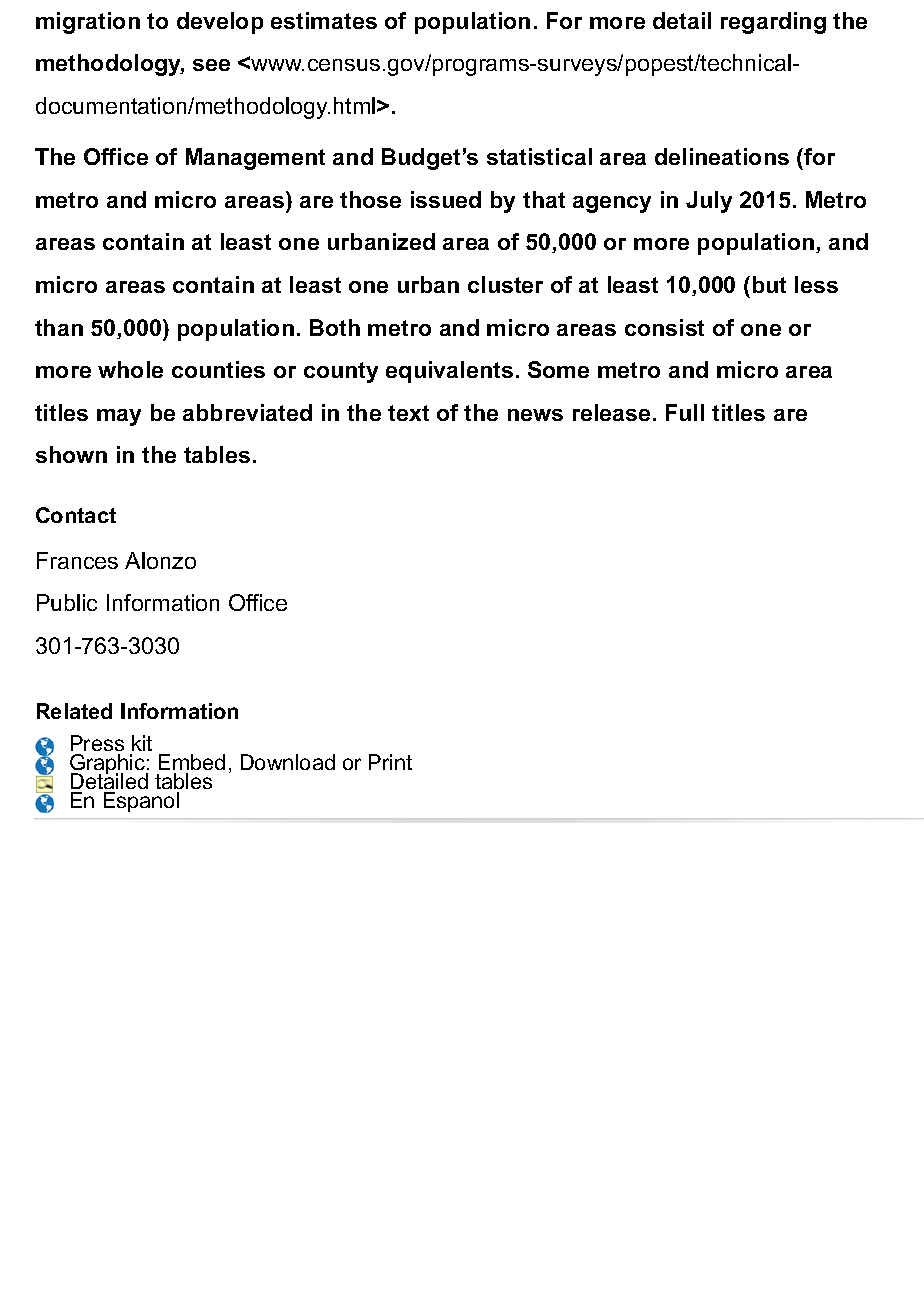 Image resolution: width=924 pixels, height=1308 pixels. What do you see at coordinates (76, 515) in the screenshot?
I see `Contact` at bounding box center [76, 515].
